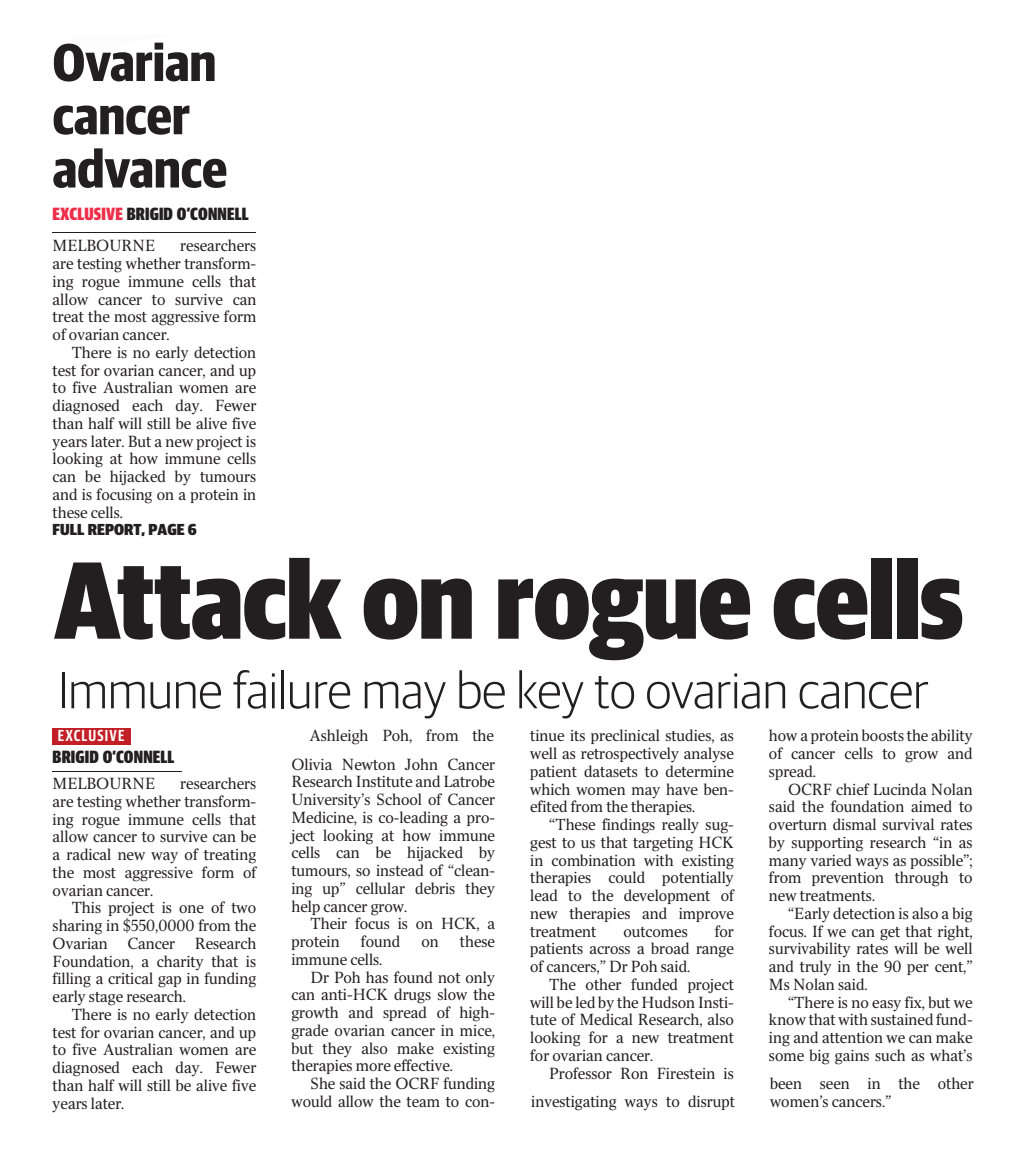  Describe the element at coordinates (883, 735) in the screenshot. I see `boosts` at that location.
